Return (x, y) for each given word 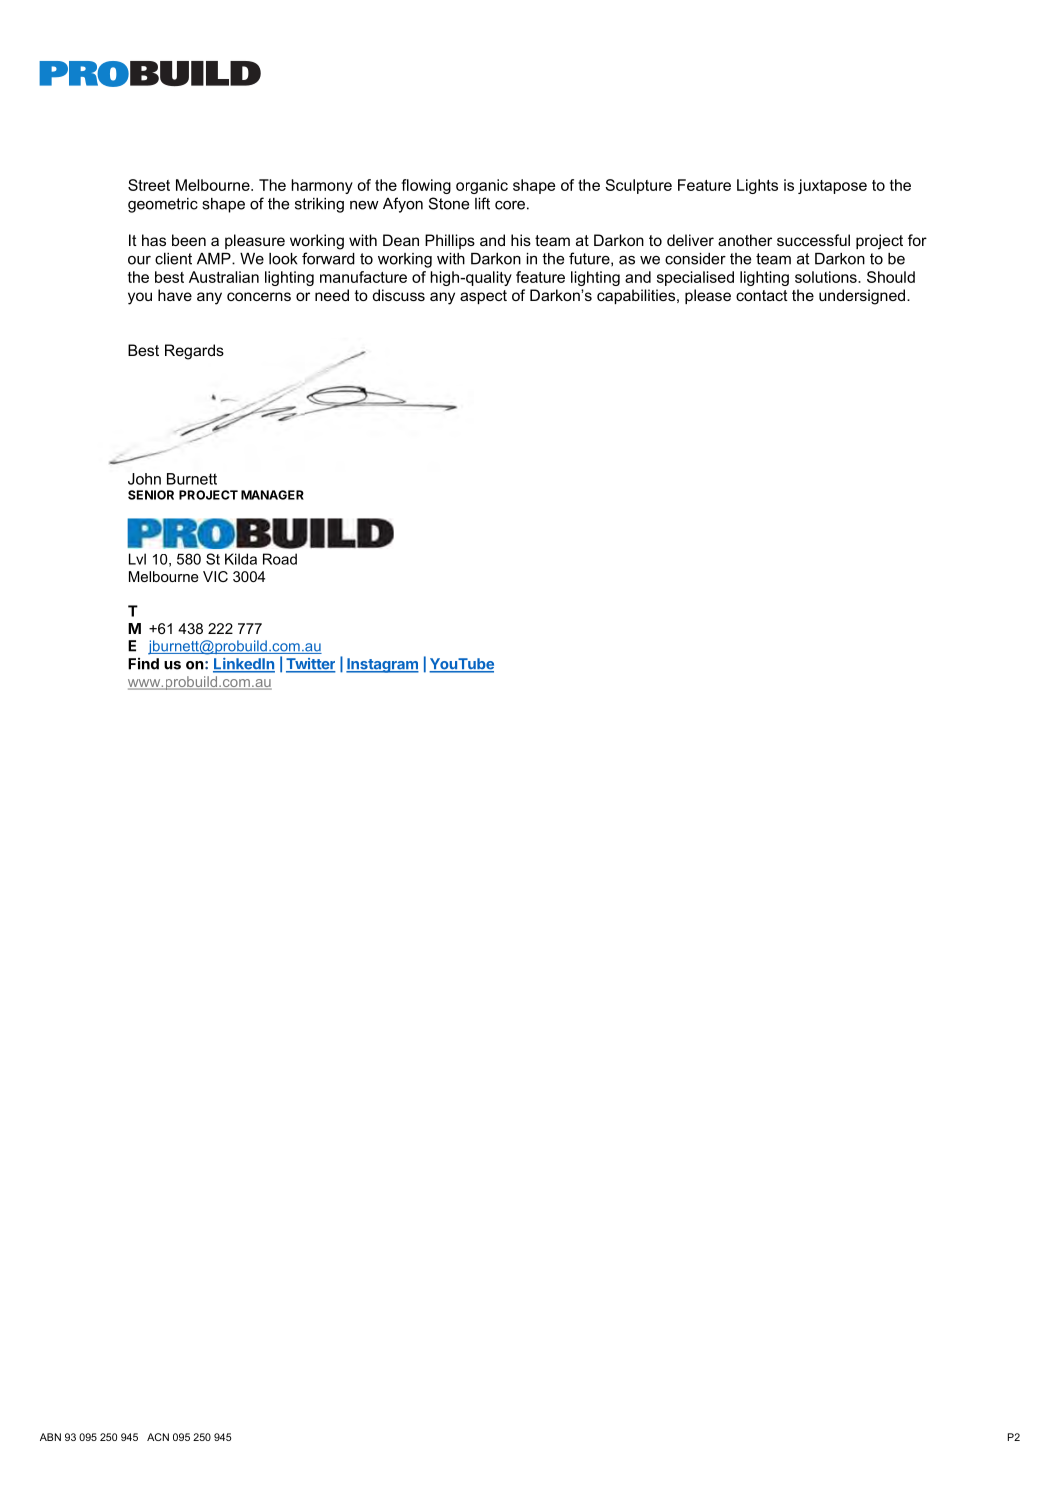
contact (762, 295)
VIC (215, 576)
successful (813, 240)
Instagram (382, 665)
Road (280, 559)
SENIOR (151, 495)
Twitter (311, 665)
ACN (158, 1437)
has (154, 240)
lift (482, 203)
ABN (50, 1437)
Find (143, 664)
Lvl (137, 559)
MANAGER (272, 495)
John (144, 479)
